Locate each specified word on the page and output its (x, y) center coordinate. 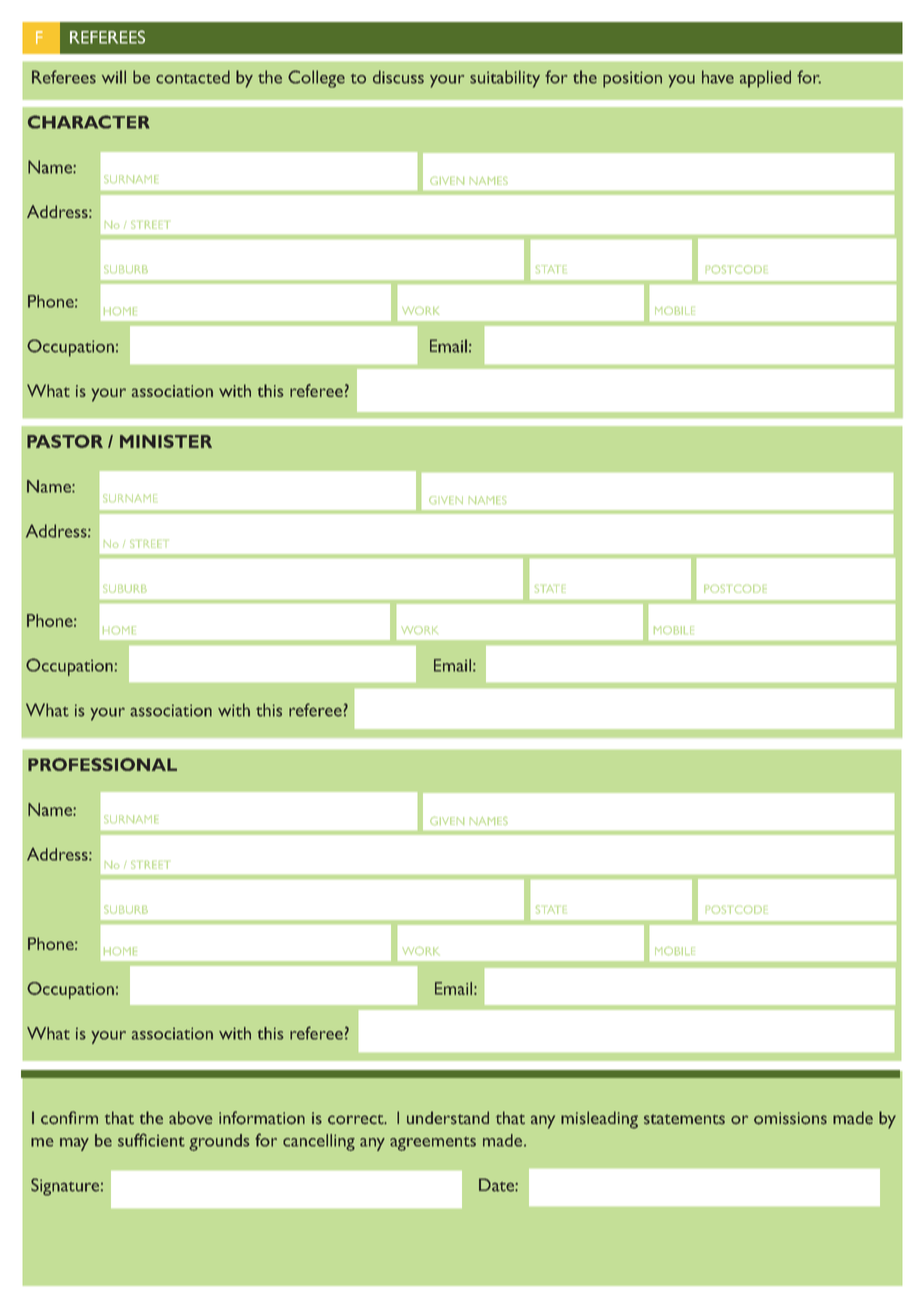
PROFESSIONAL (102, 764)
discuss (398, 77)
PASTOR (65, 441)
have (718, 77)
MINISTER (166, 441)
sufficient (151, 1140)
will (114, 77)
